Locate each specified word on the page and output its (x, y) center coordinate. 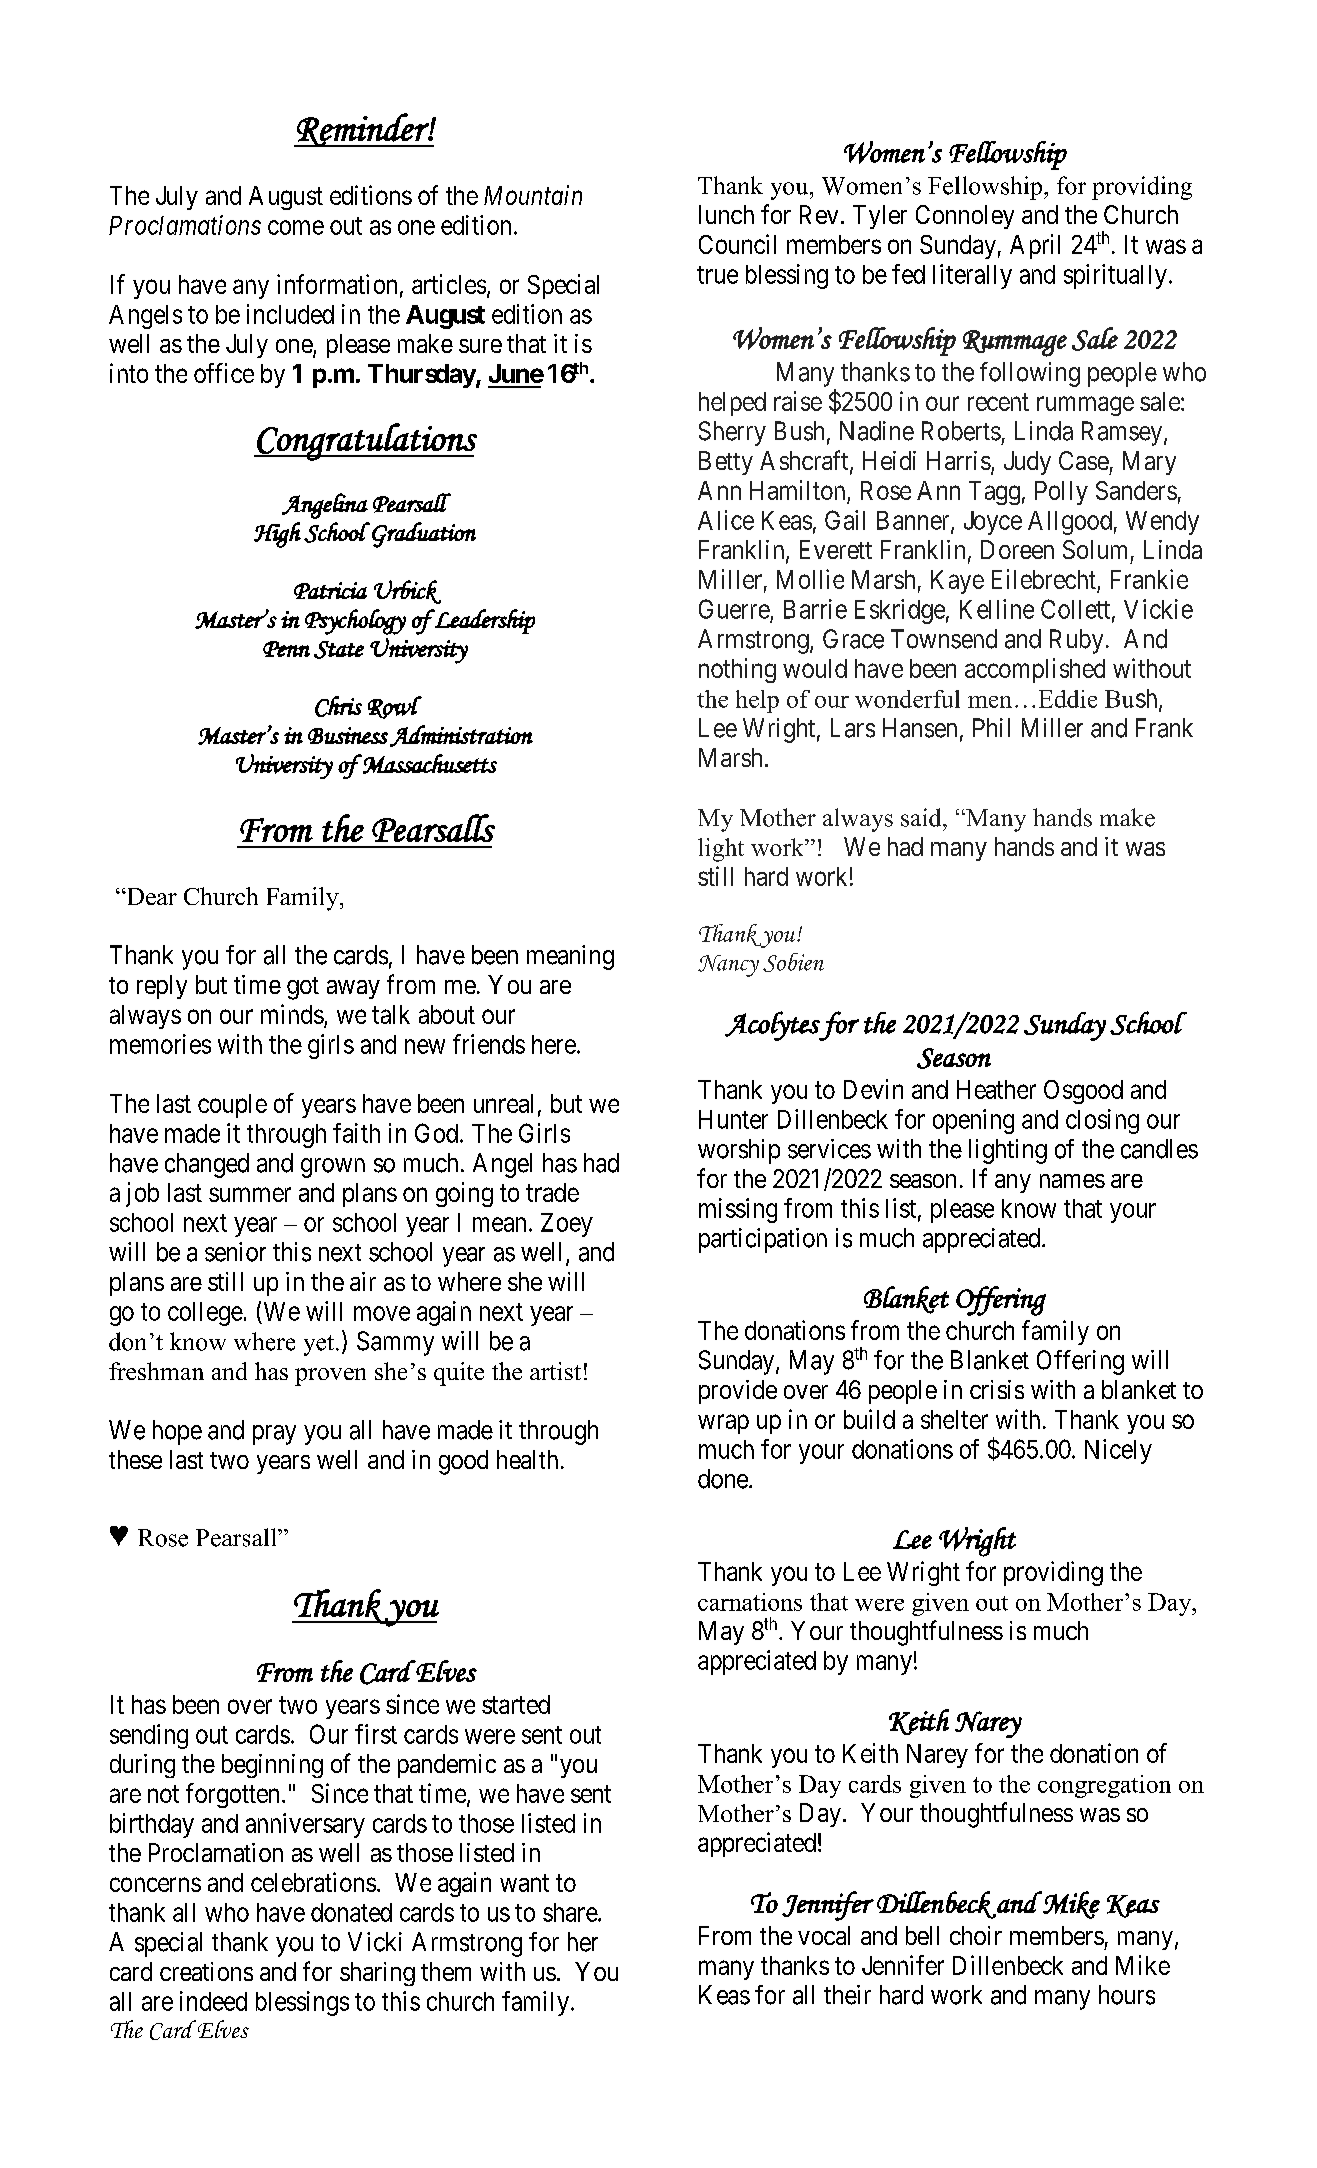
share (571, 1912)
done (723, 1479)
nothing (737, 670)
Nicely (1118, 1451)
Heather (996, 1089)
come (296, 227)
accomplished (1035, 670)
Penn (286, 649)
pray (274, 1435)
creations (206, 1971)
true (717, 275)
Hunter (733, 1119)
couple (232, 1106)
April (1035, 246)
